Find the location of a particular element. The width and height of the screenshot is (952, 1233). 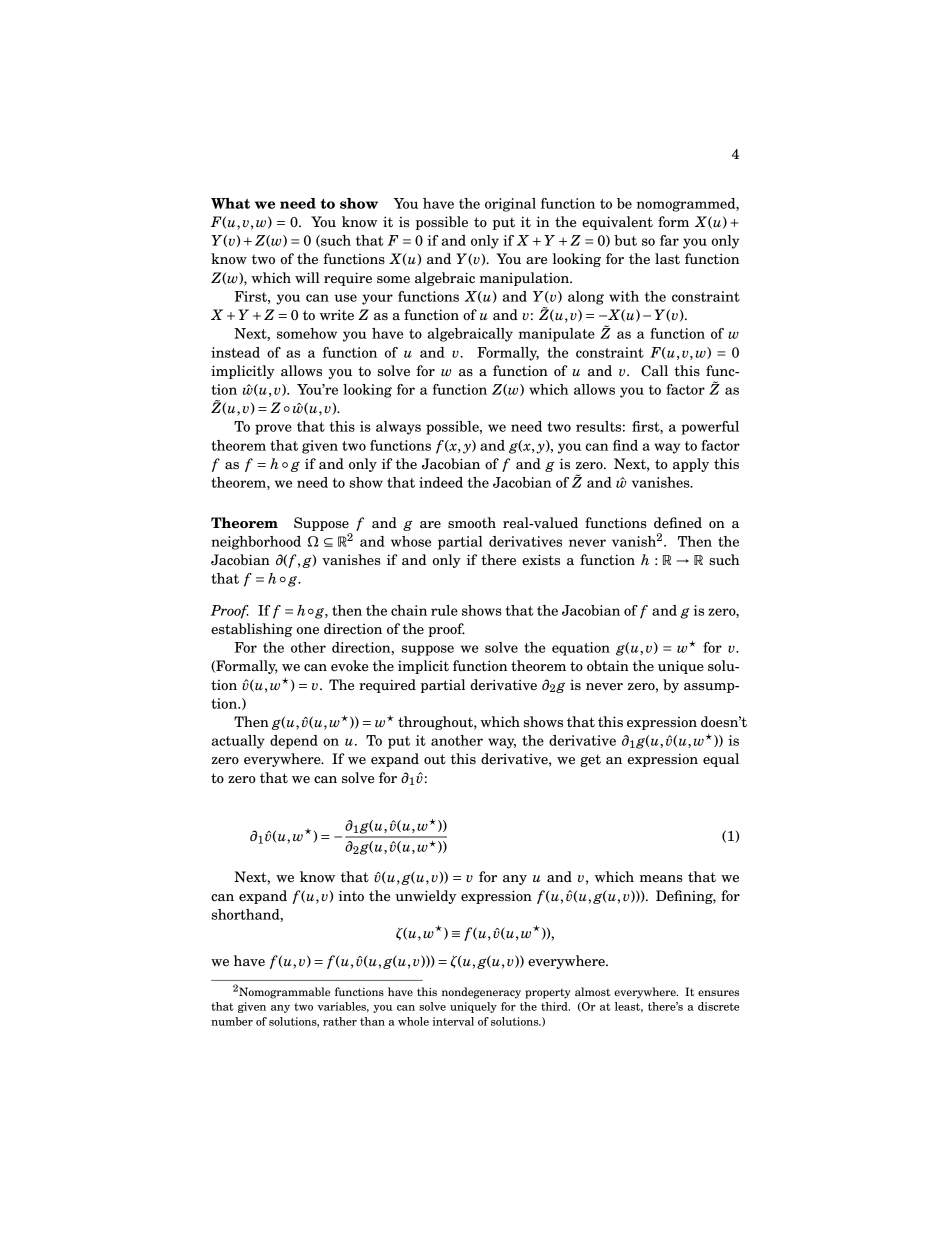

prove is located at coordinates (273, 429).
